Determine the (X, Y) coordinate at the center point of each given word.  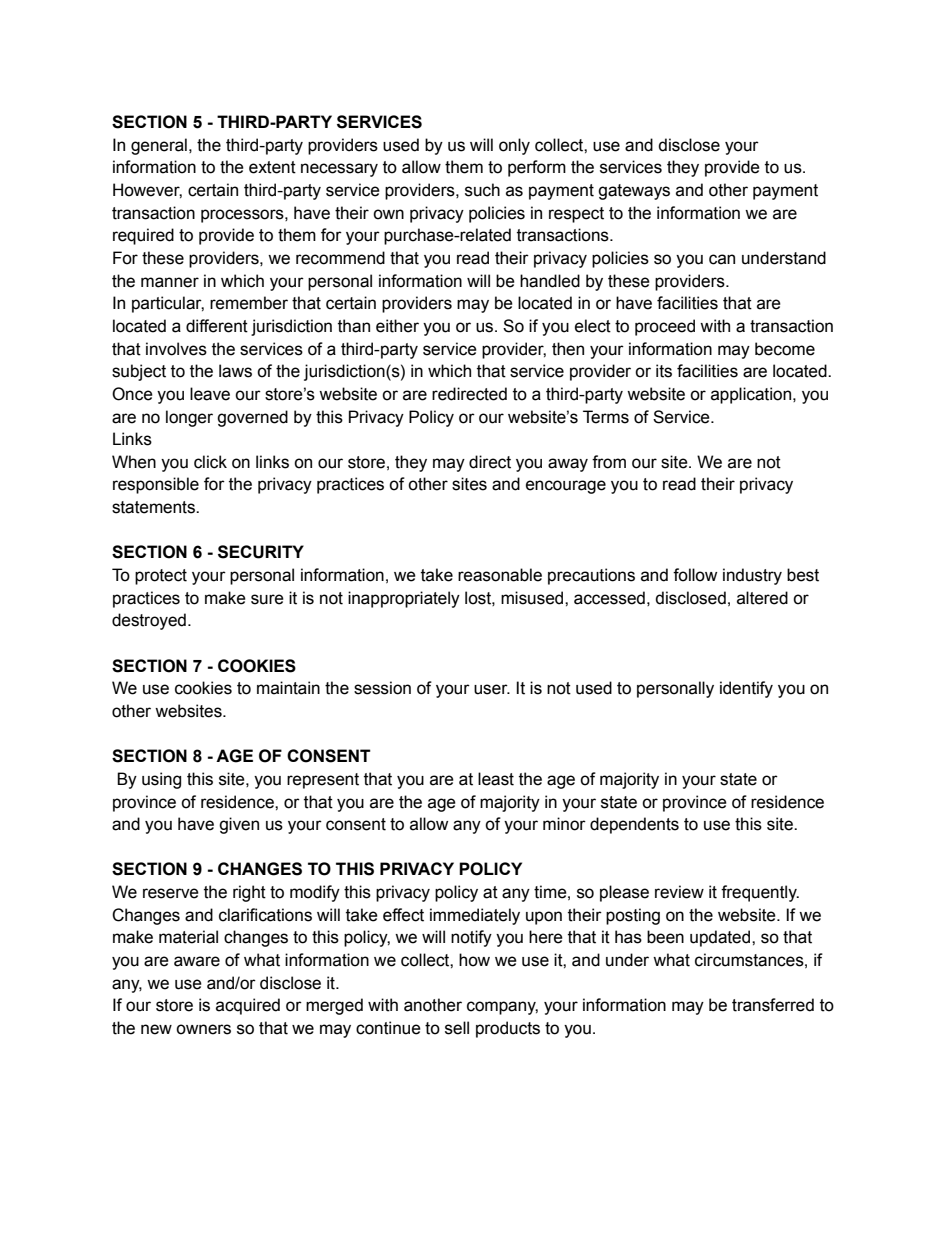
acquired (248, 1006)
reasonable (500, 575)
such (482, 190)
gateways (634, 192)
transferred (773, 1005)
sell (457, 1028)
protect (161, 577)
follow (695, 575)
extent (272, 167)
